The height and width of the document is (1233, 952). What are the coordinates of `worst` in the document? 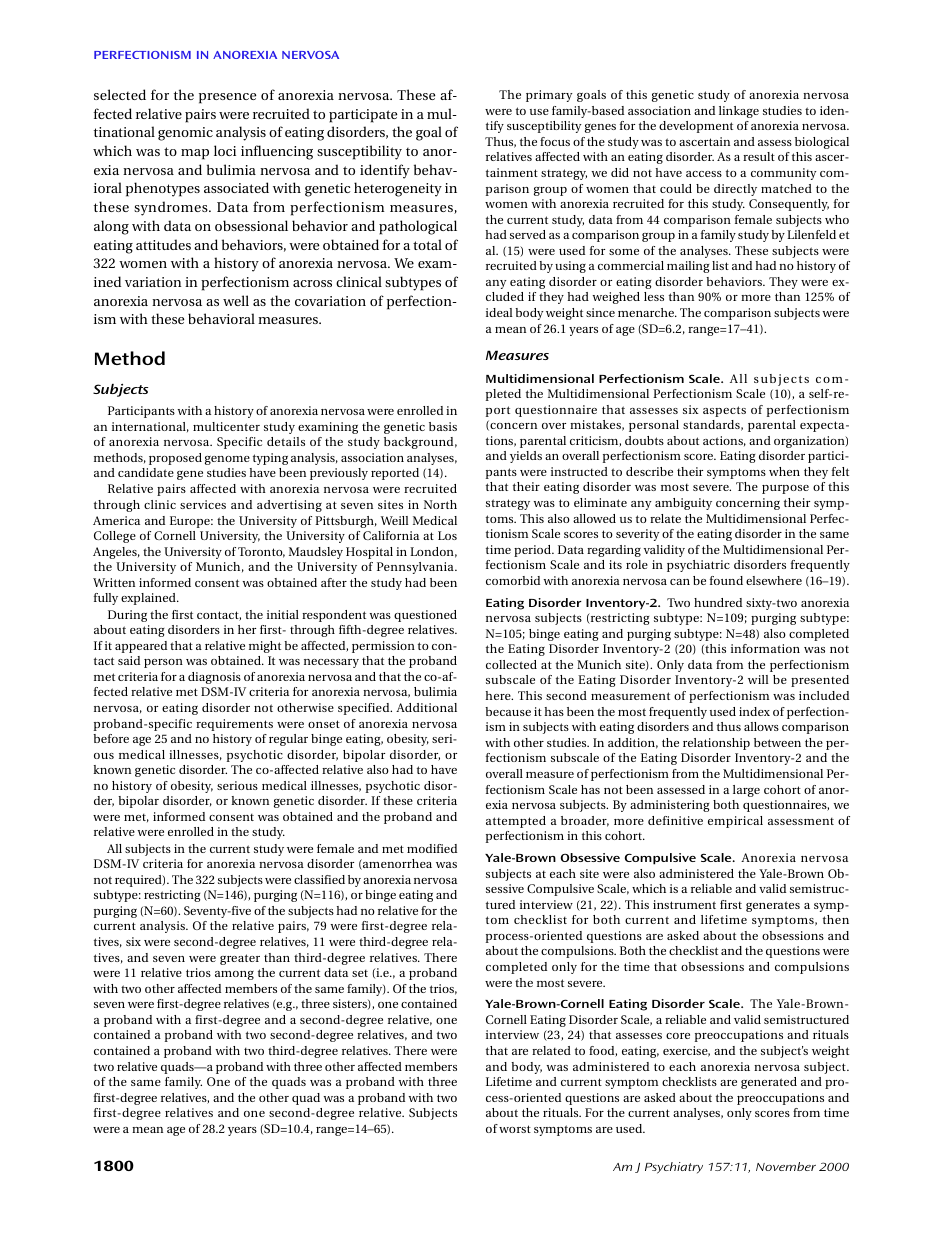 It's located at (515, 1129).
